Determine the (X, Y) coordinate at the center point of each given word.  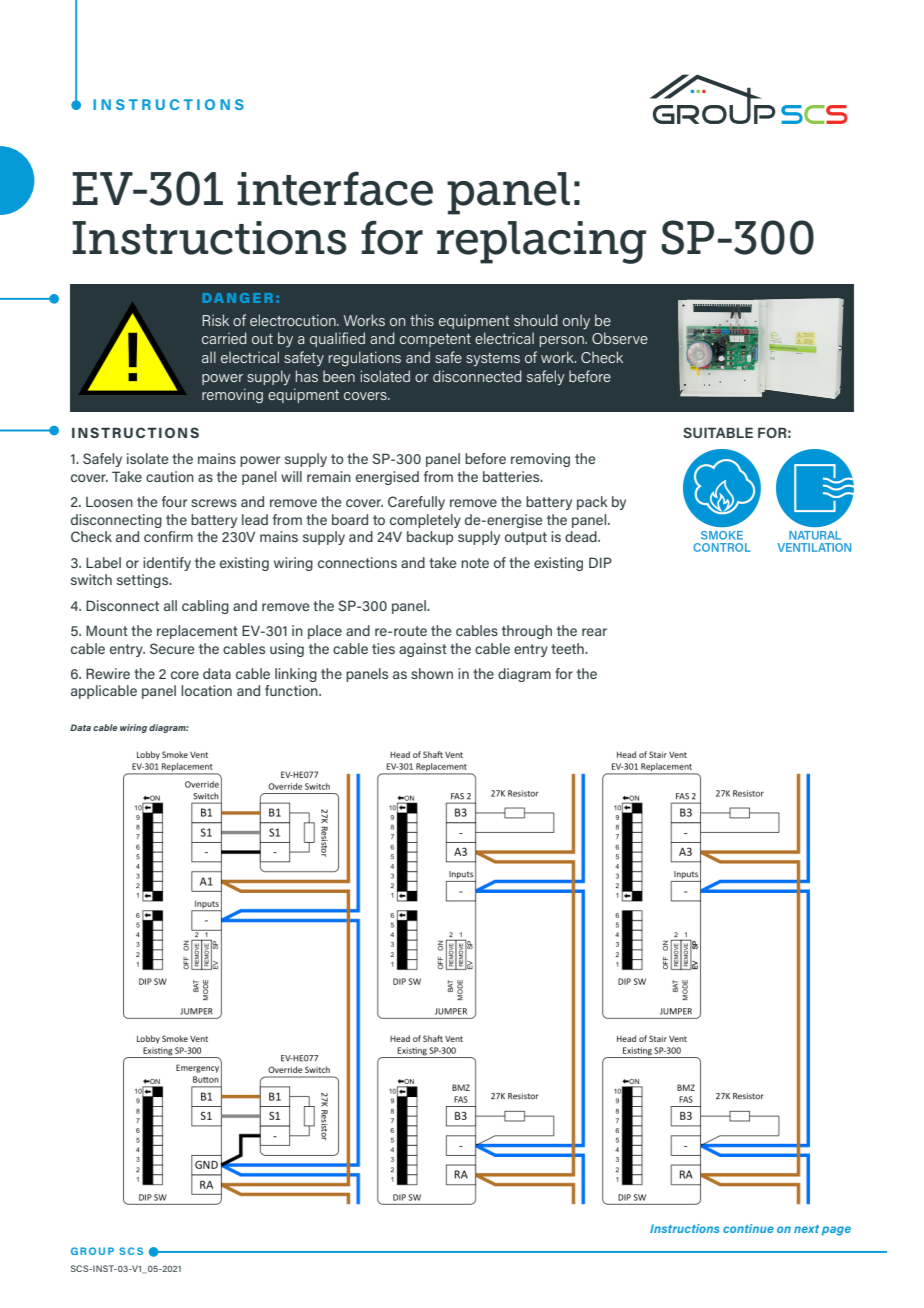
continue (748, 1228)
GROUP (92, 1251)
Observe (620, 338)
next (806, 1229)
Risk (215, 320)
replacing (541, 242)
